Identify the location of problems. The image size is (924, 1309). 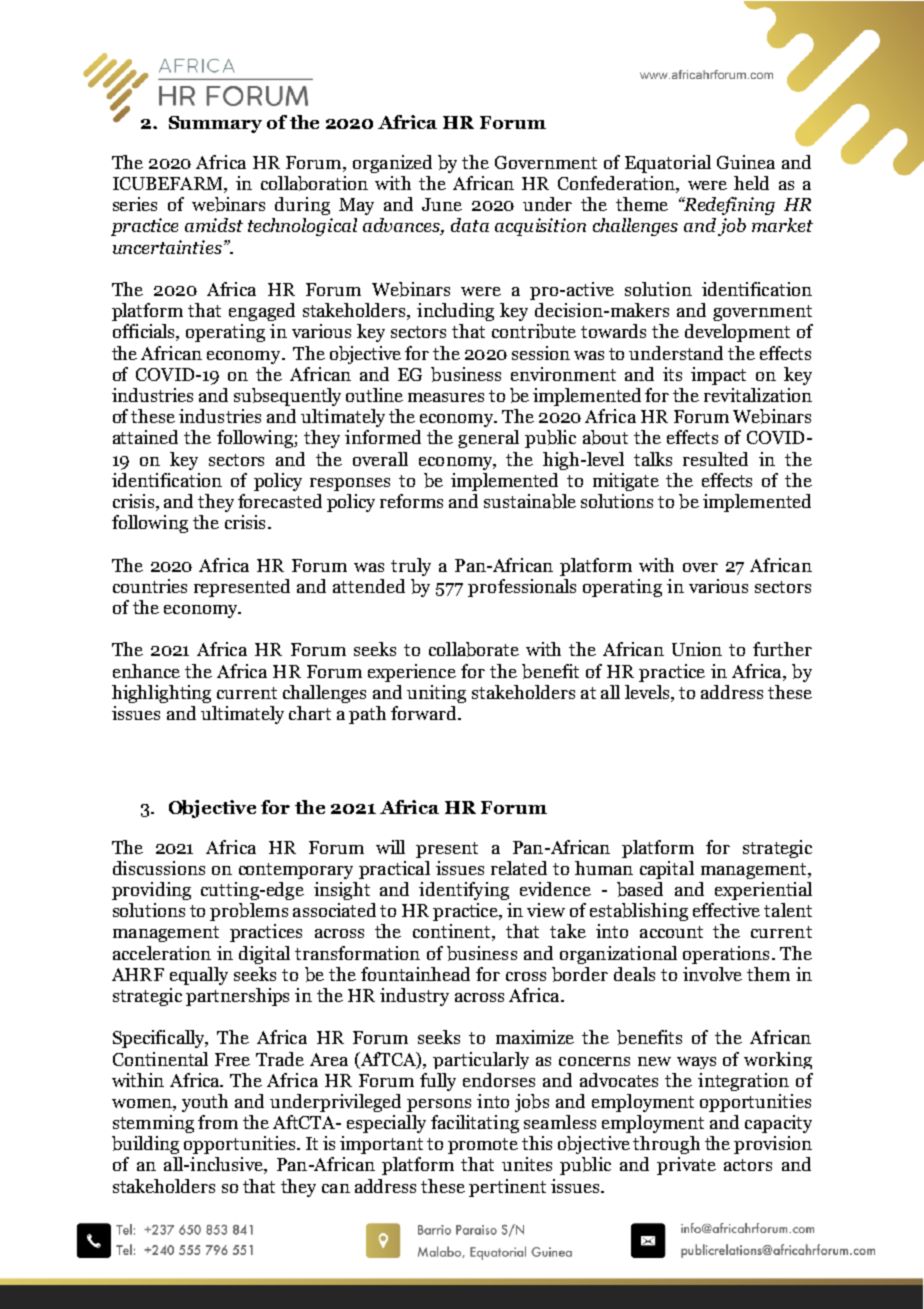
(249, 912).
